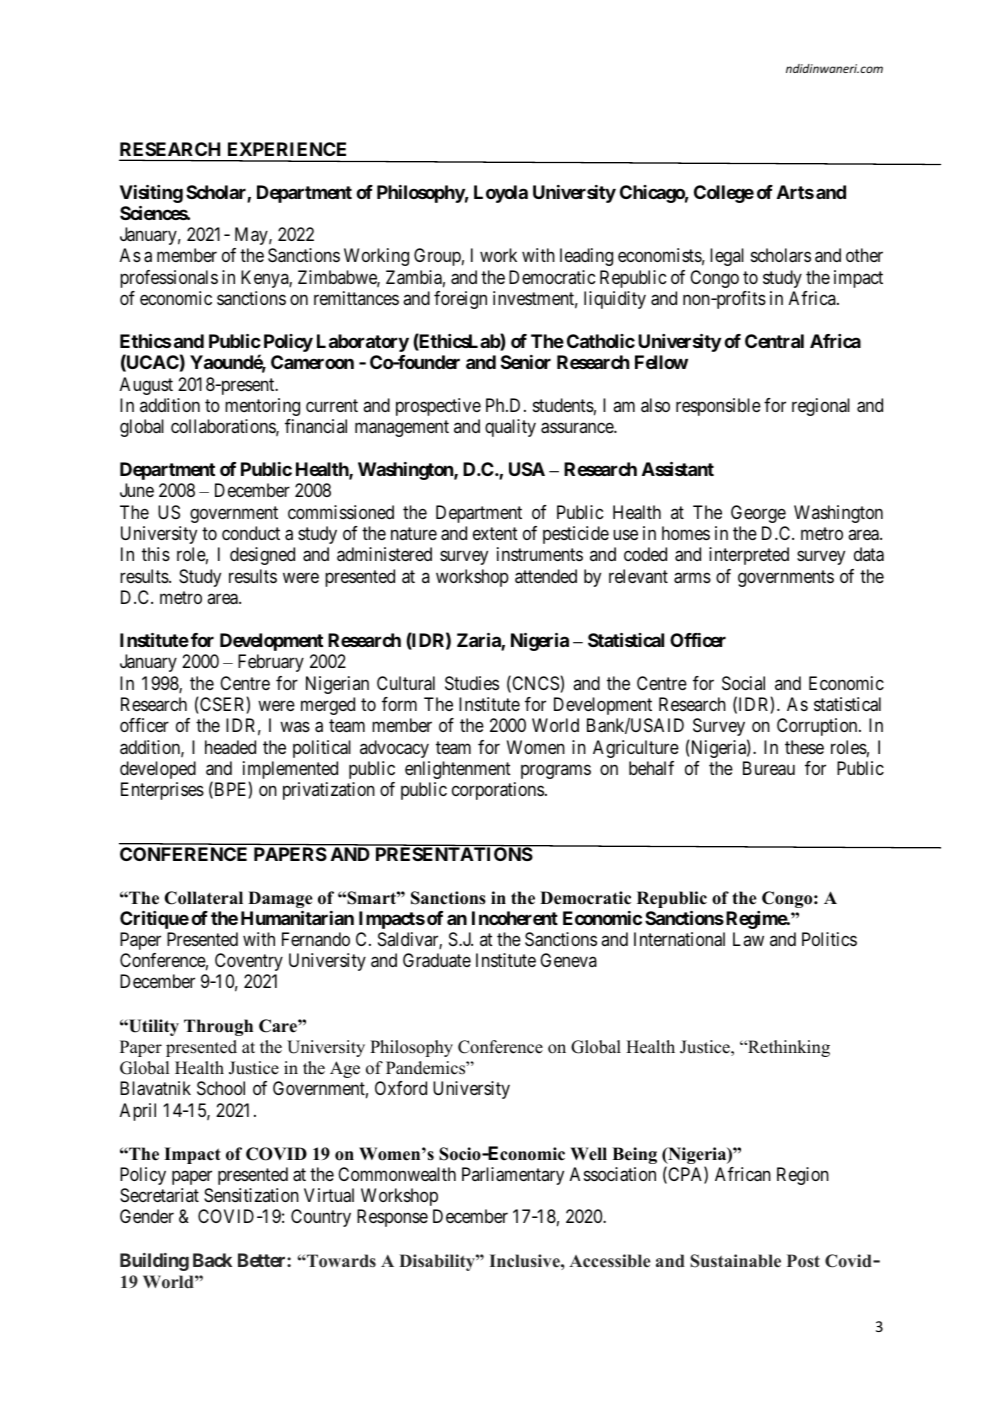  I want to click on Loyola, so click(501, 194).
